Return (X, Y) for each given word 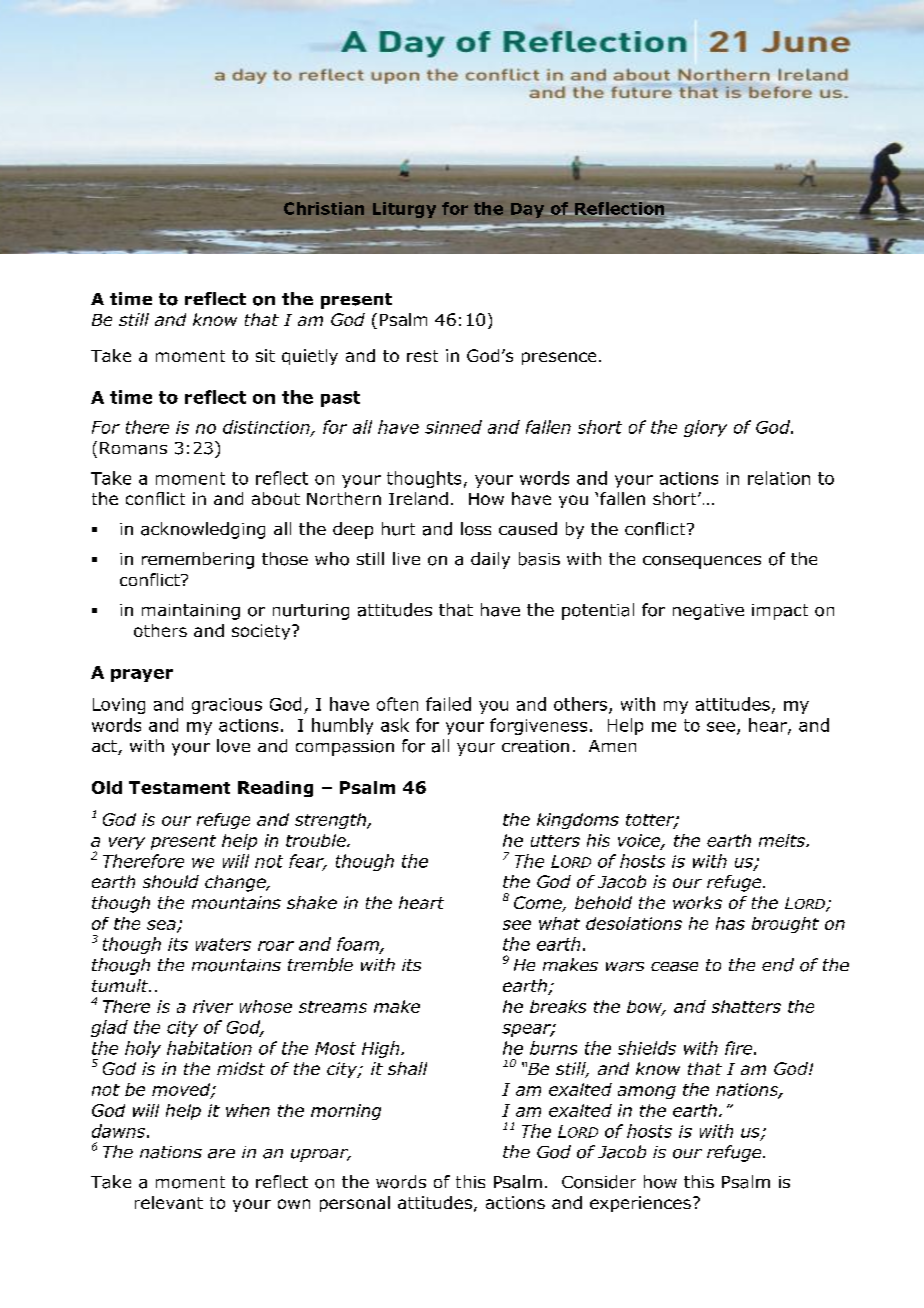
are (221, 1154)
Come (539, 904)
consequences (702, 562)
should (171, 881)
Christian (324, 208)
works (697, 902)
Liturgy (404, 210)
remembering (198, 560)
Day (527, 210)
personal (355, 1204)
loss (476, 529)
